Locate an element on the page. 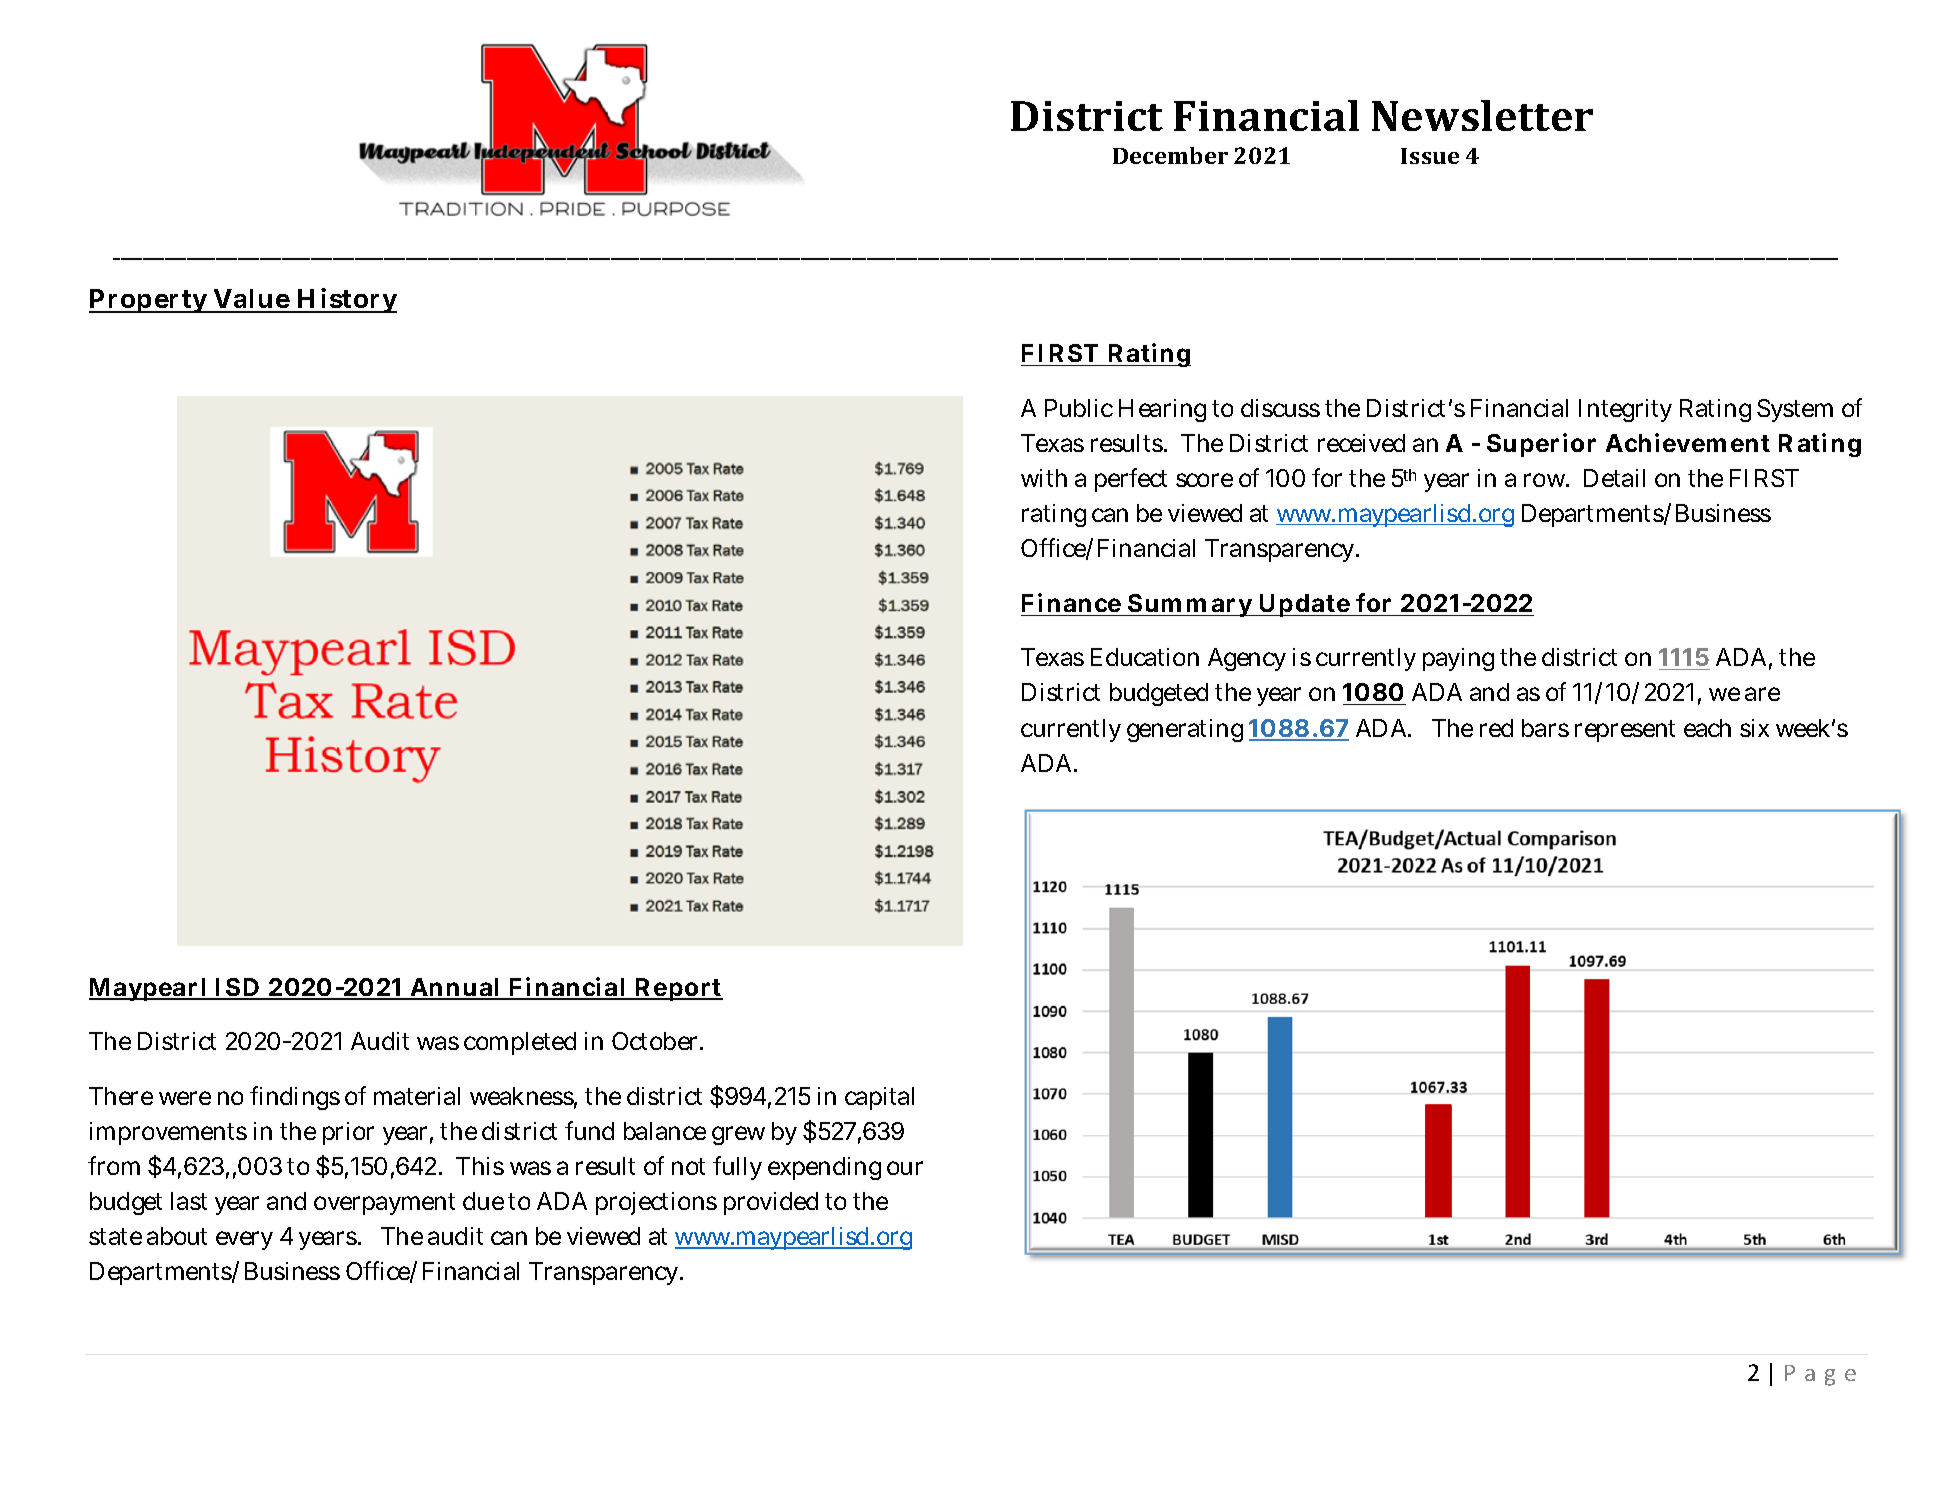 Image resolution: width=1953 pixels, height=1509 pixels. December is located at coordinates (1170, 155).
